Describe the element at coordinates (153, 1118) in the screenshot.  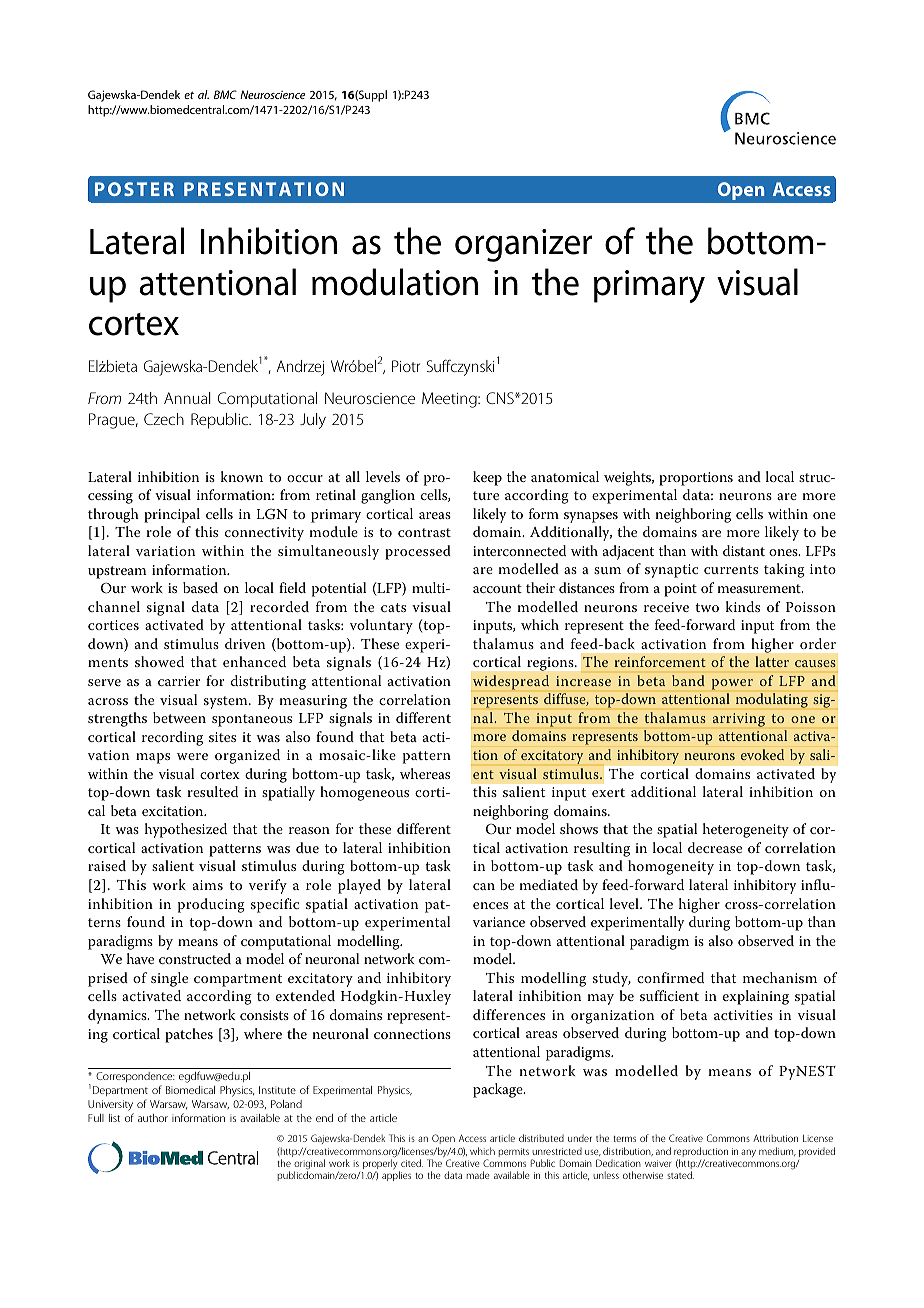
I see `author` at that location.
